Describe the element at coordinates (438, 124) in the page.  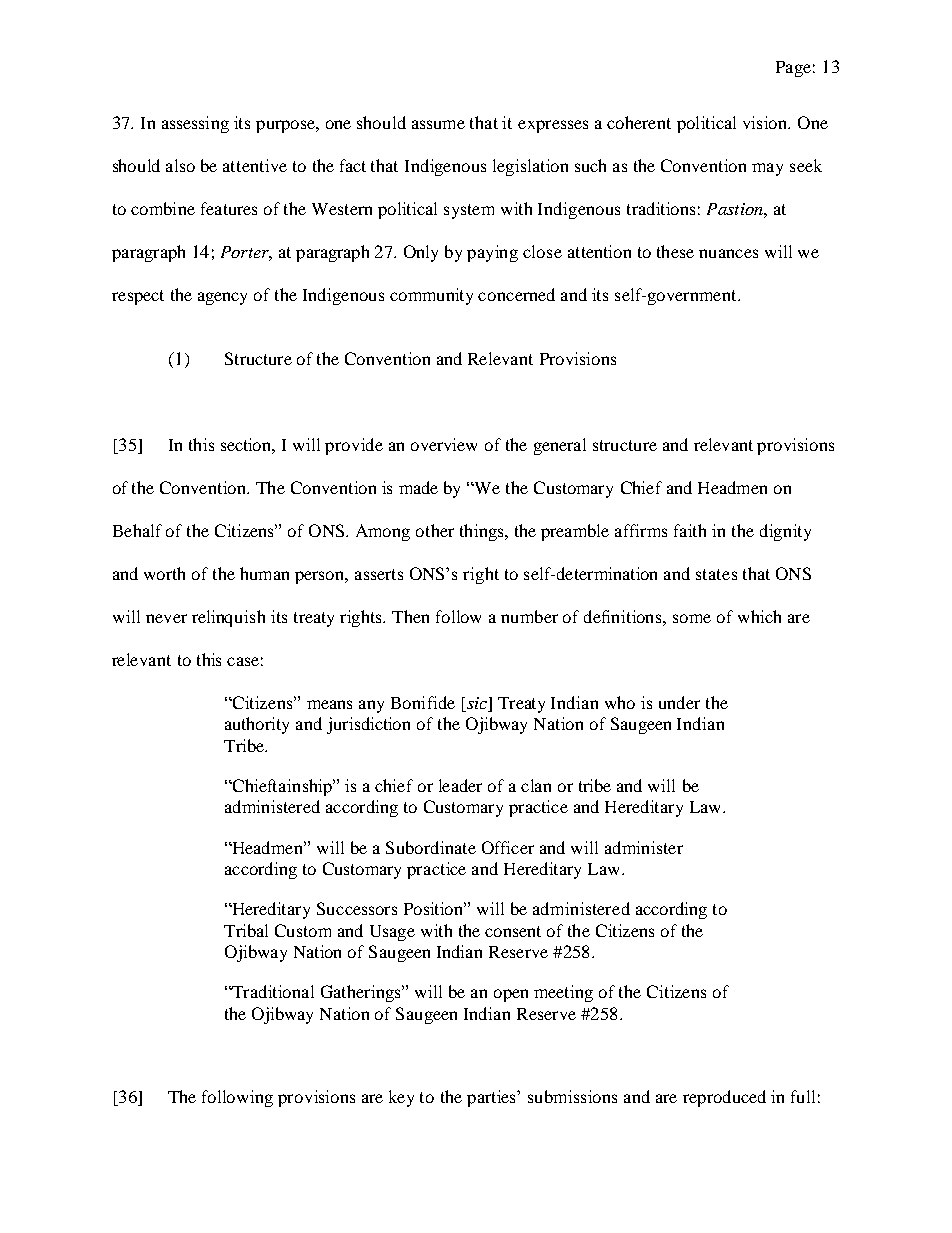
I see `assume` at that location.
